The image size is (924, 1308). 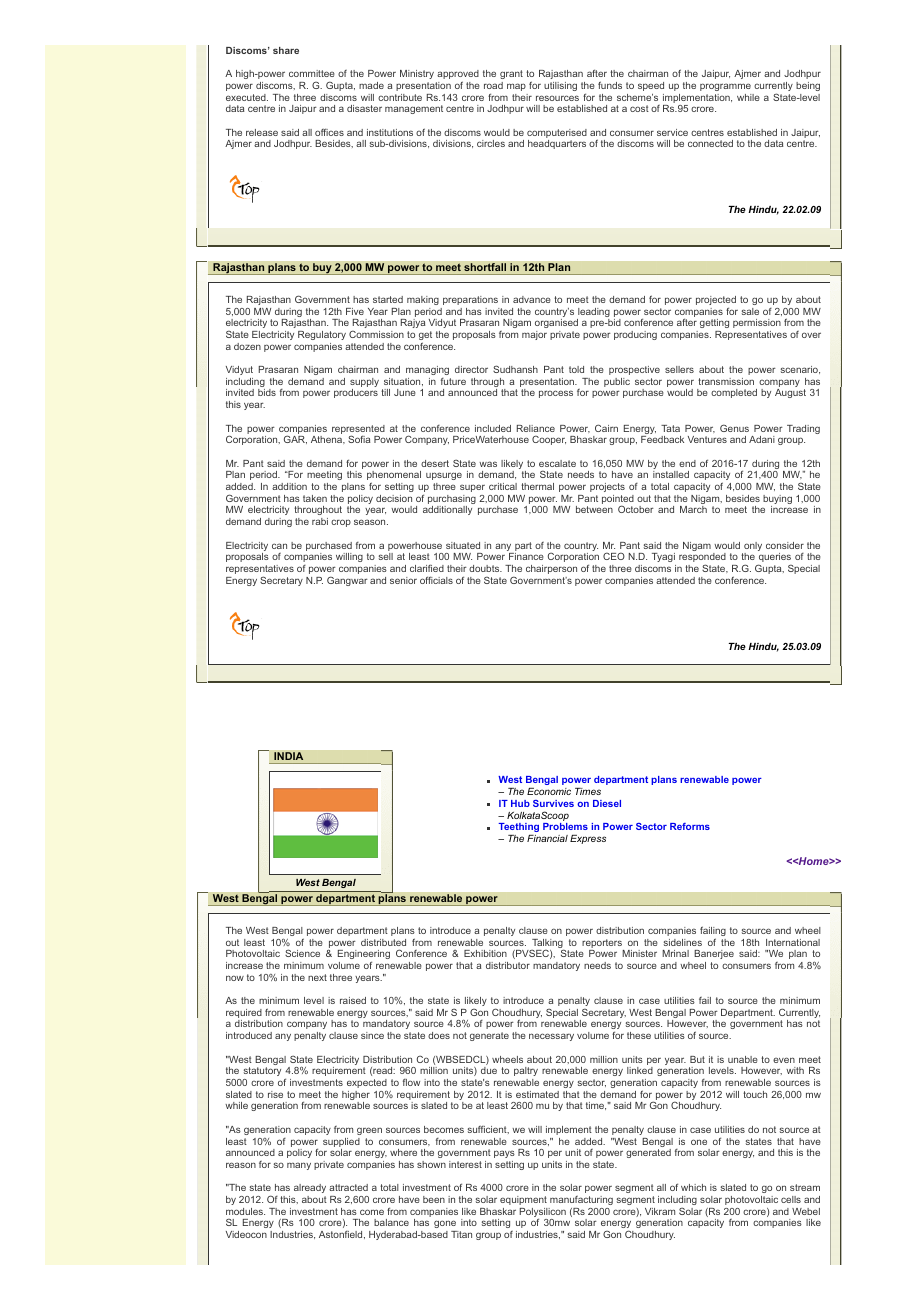 I want to click on chairperson, so click(x=551, y=569).
